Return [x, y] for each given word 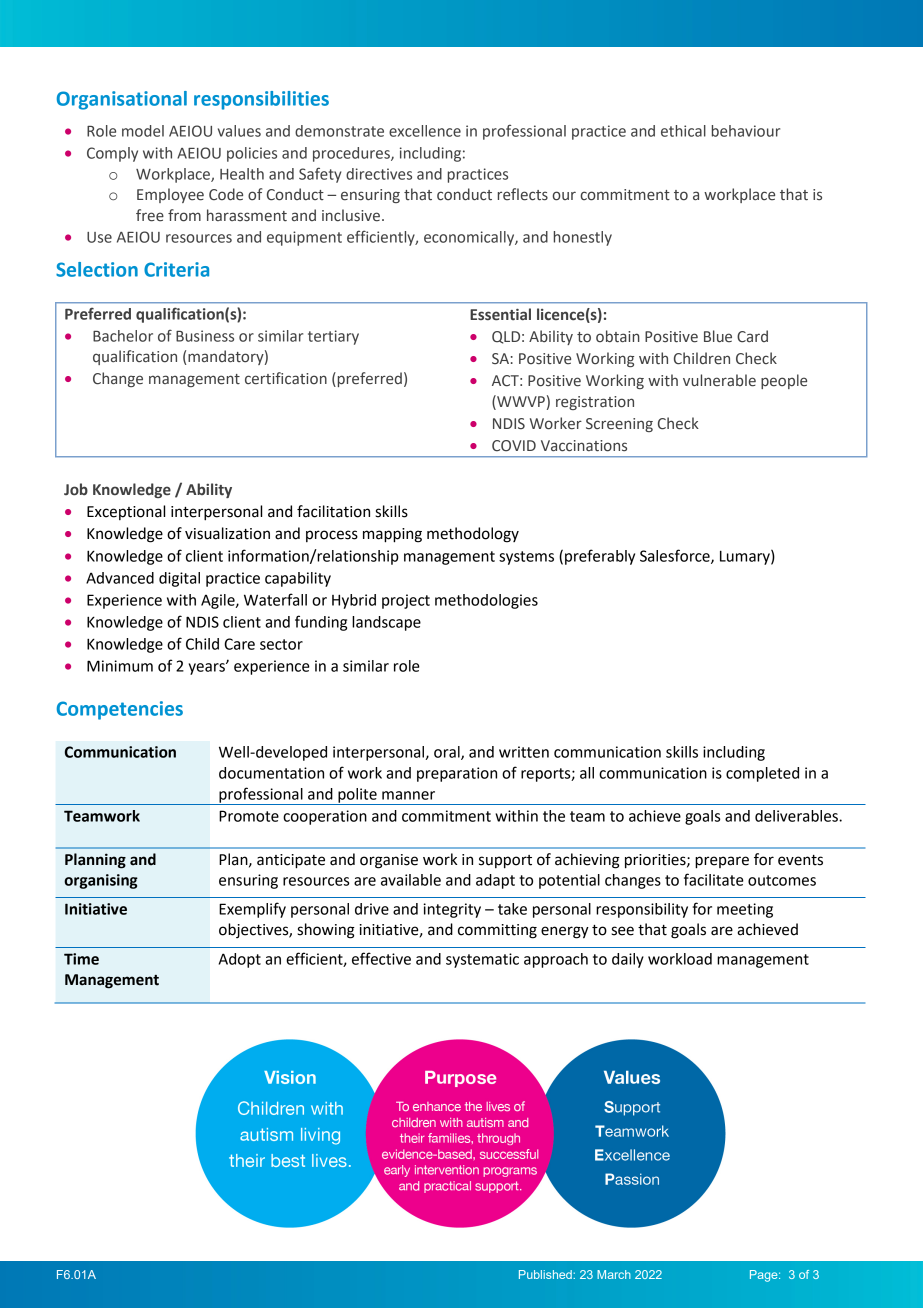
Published [546, 1274]
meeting [745, 910]
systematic [482, 960]
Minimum [120, 666]
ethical [683, 131]
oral [448, 753]
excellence [425, 131]
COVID [514, 446]
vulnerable [719, 380]
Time [81, 959]
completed [762, 774]
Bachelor [123, 336]
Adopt [240, 960]
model [143, 131]
